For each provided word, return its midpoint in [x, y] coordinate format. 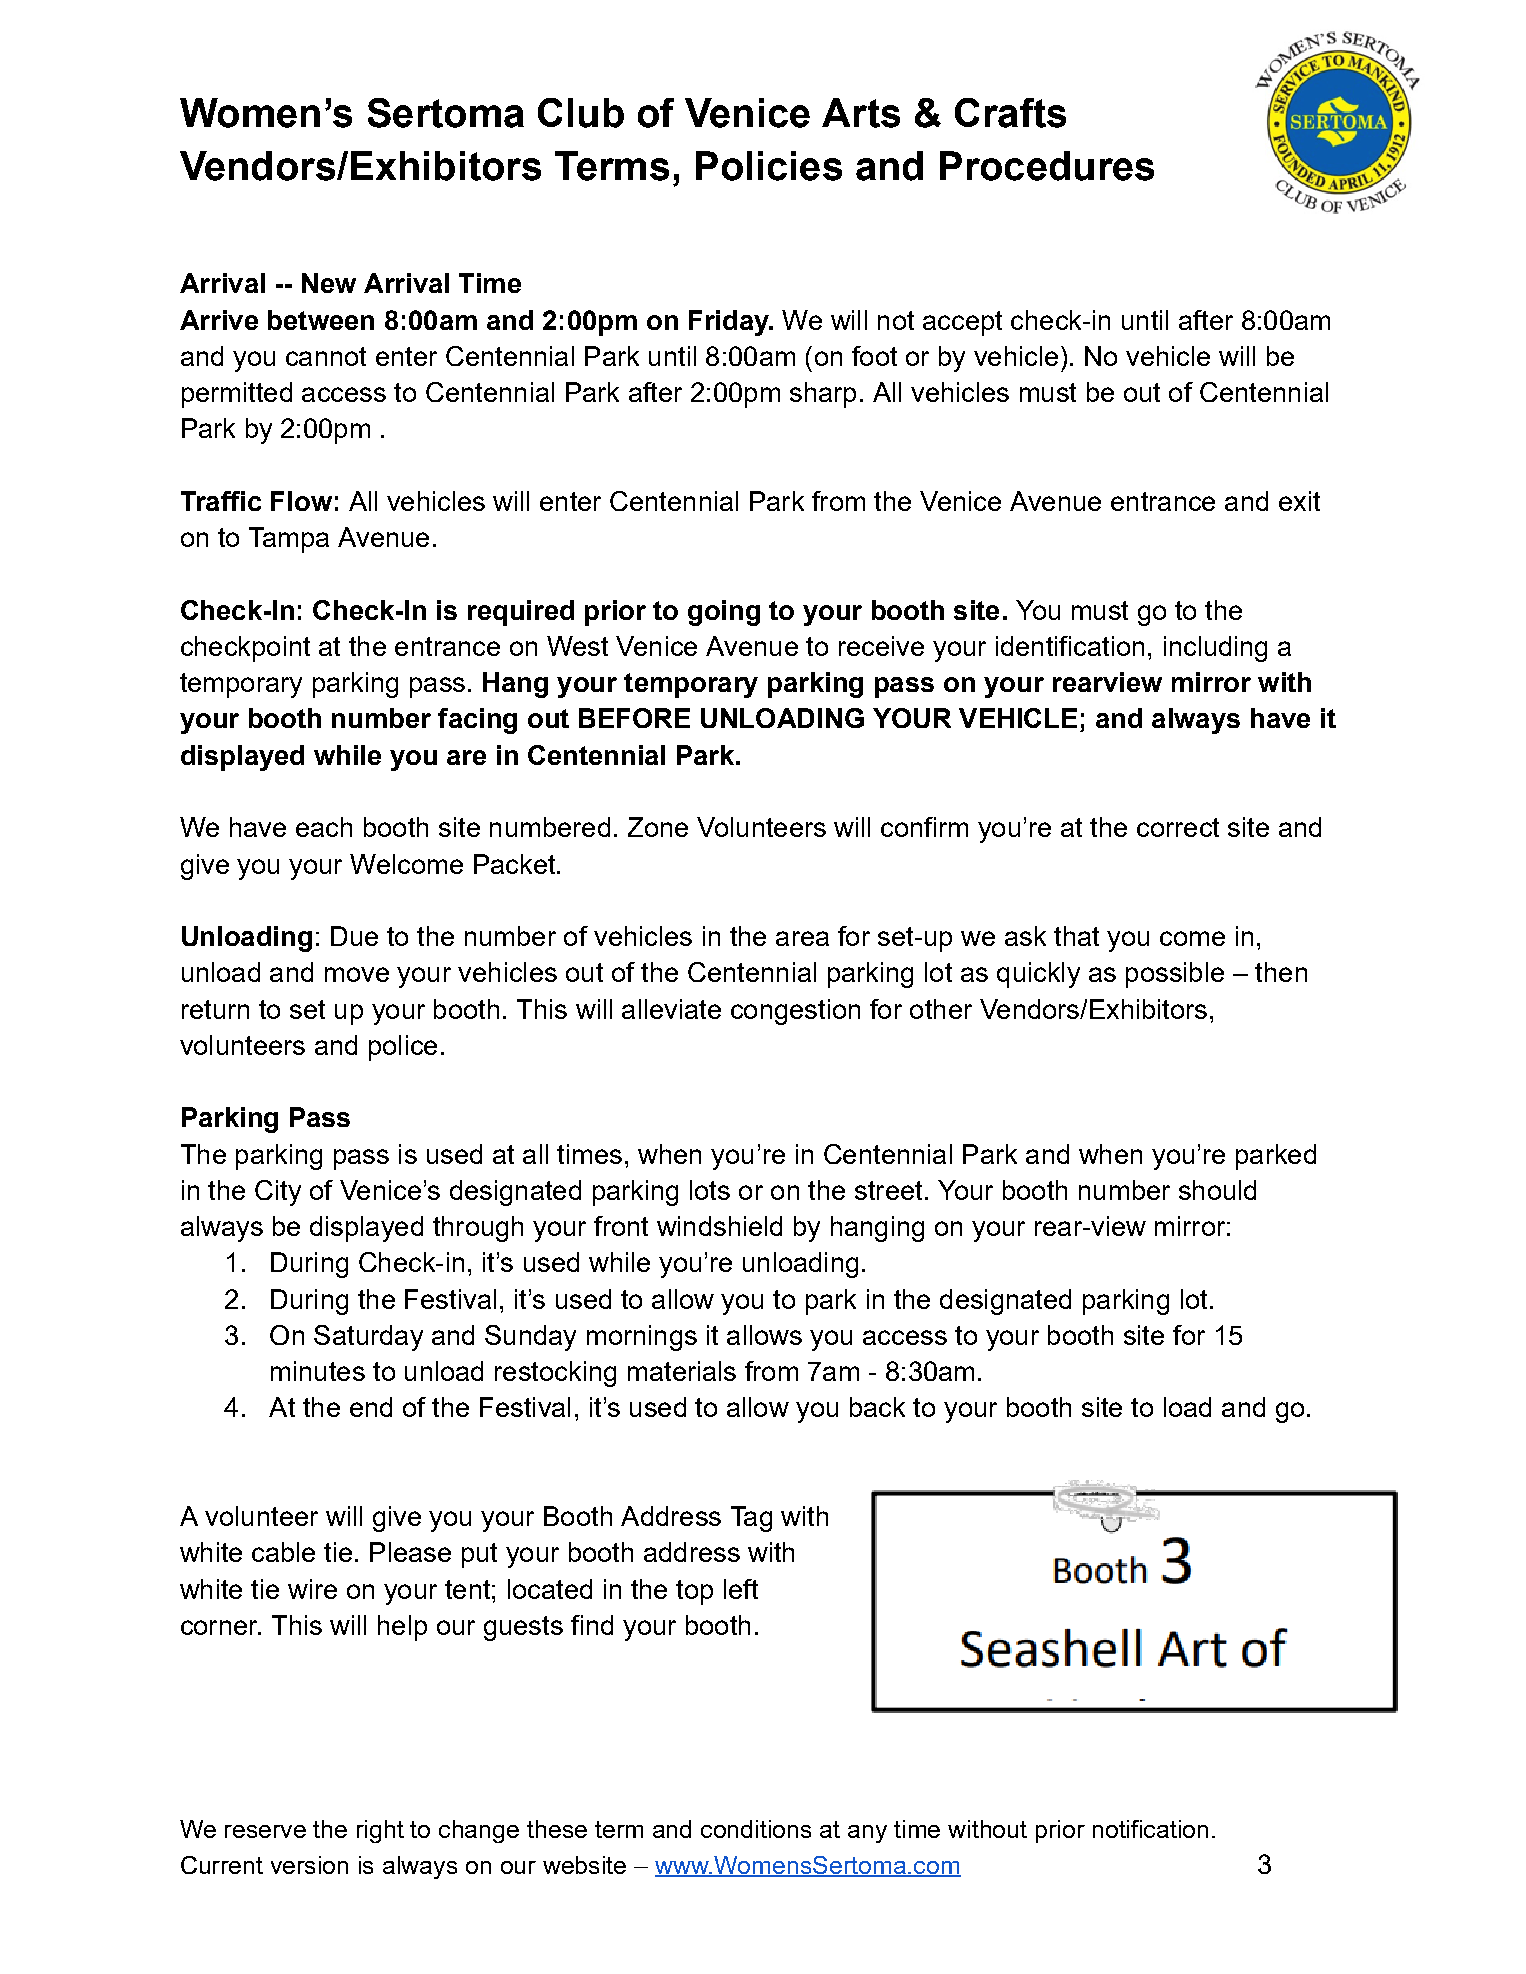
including [1215, 649]
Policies [769, 166]
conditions [756, 1829]
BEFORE [634, 718]
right [380, 1831]
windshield [719, 1226]
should [1217, 1190]
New [329, 283]
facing [477, 721]
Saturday [368, 1338]
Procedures [1047, 166]
